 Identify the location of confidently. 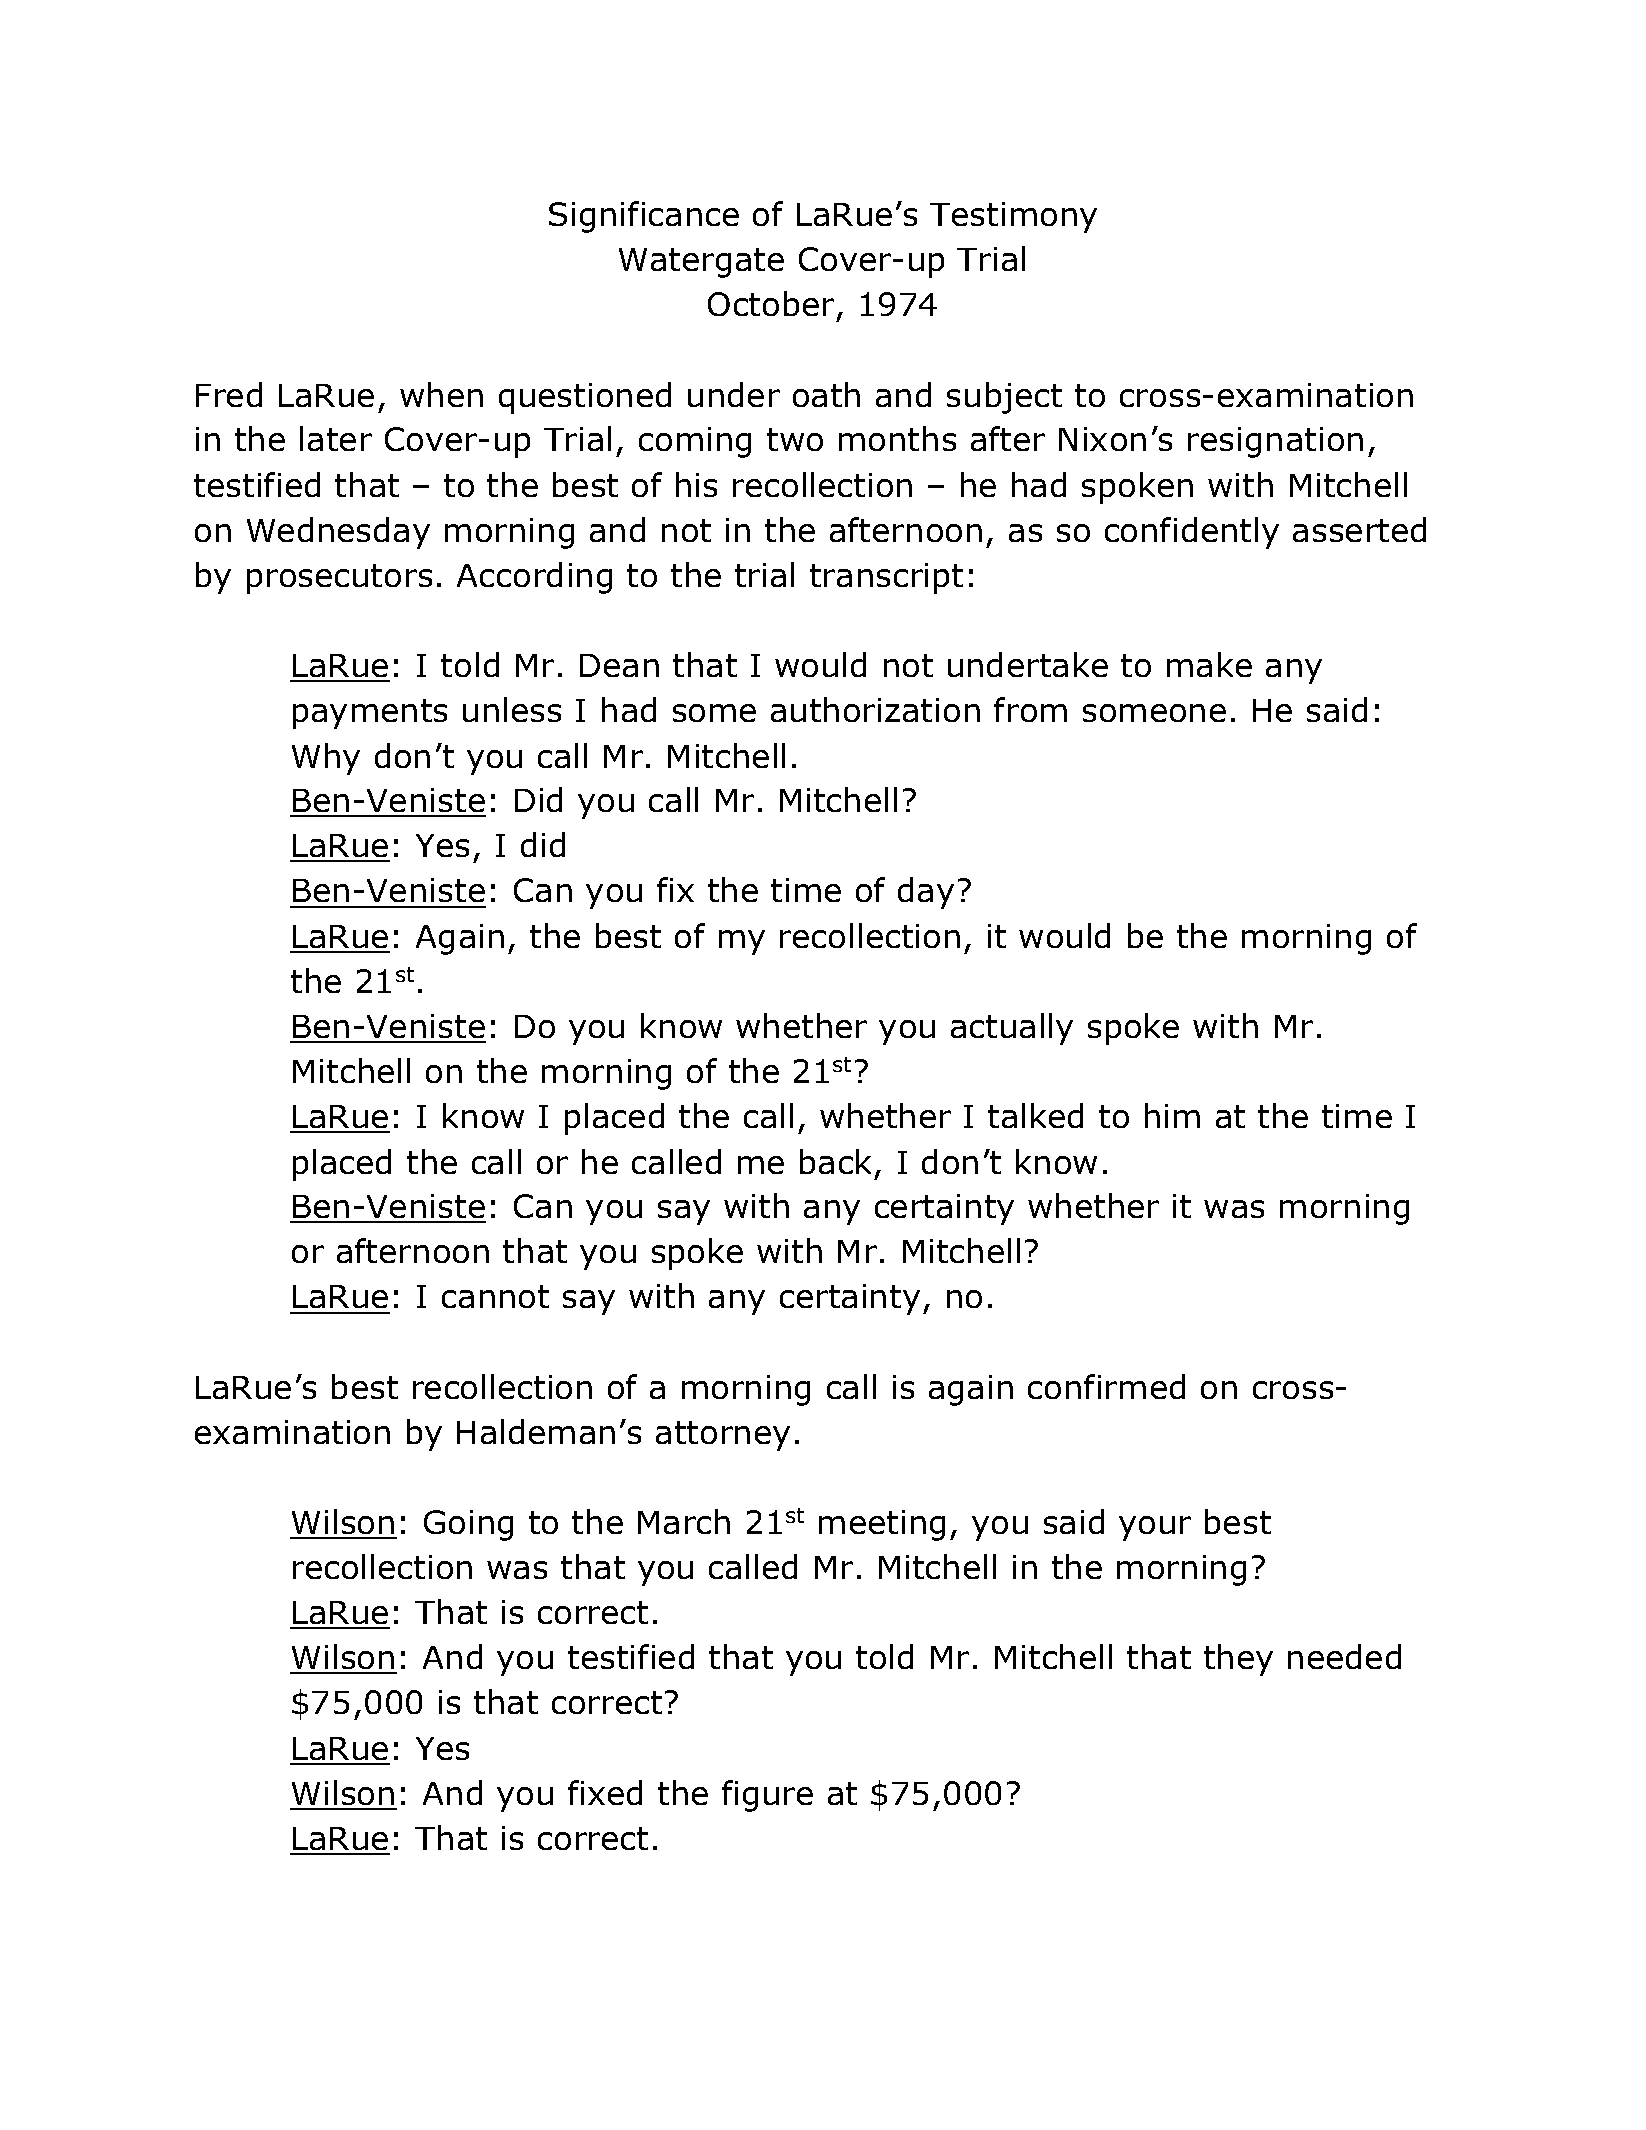
(1192, 533).
